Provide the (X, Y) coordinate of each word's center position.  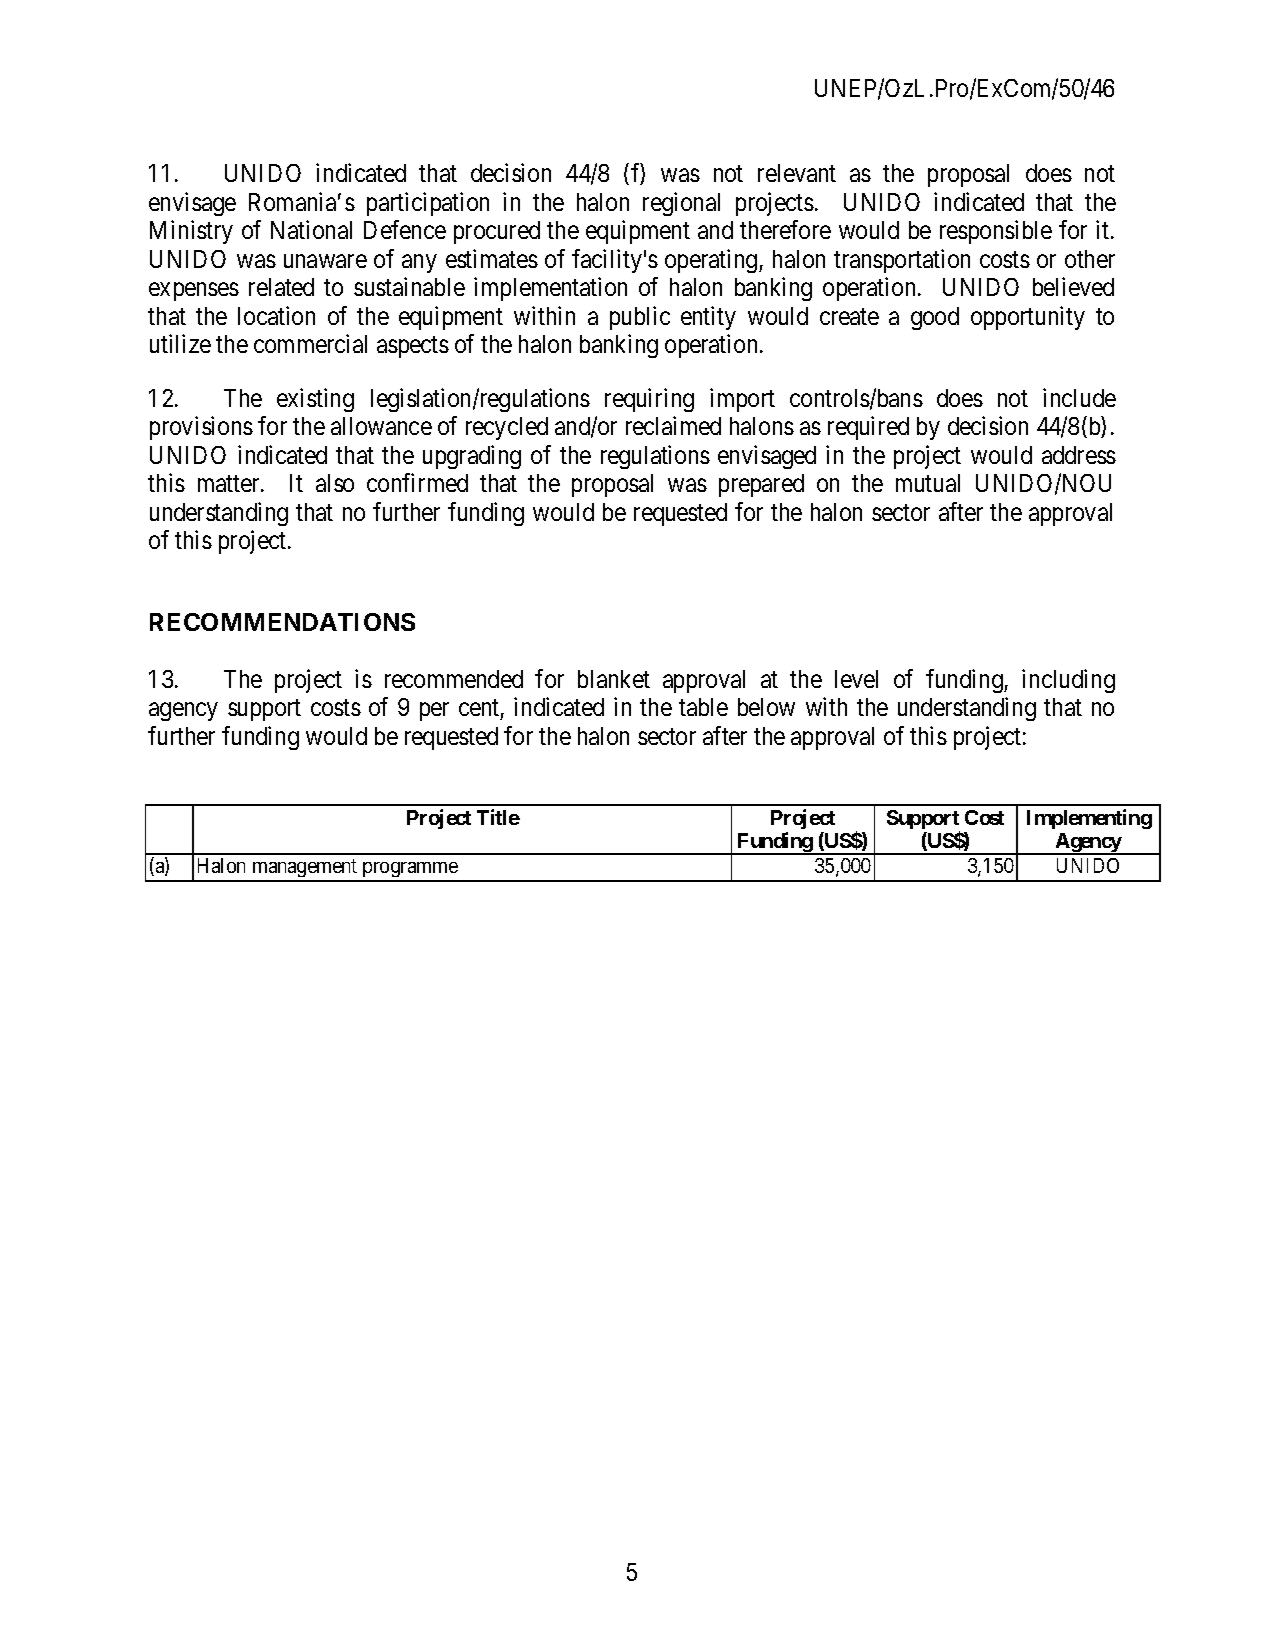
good (935, 318)
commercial (310, 343)
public (640, 318)
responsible (996, 232)
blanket (614, 679)
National (311, 229)
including (1068, 681)
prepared (761, 485)
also (335, 483)
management (305, 870)
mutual (928, 483)
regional (681, 204)
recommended (454, 679)
